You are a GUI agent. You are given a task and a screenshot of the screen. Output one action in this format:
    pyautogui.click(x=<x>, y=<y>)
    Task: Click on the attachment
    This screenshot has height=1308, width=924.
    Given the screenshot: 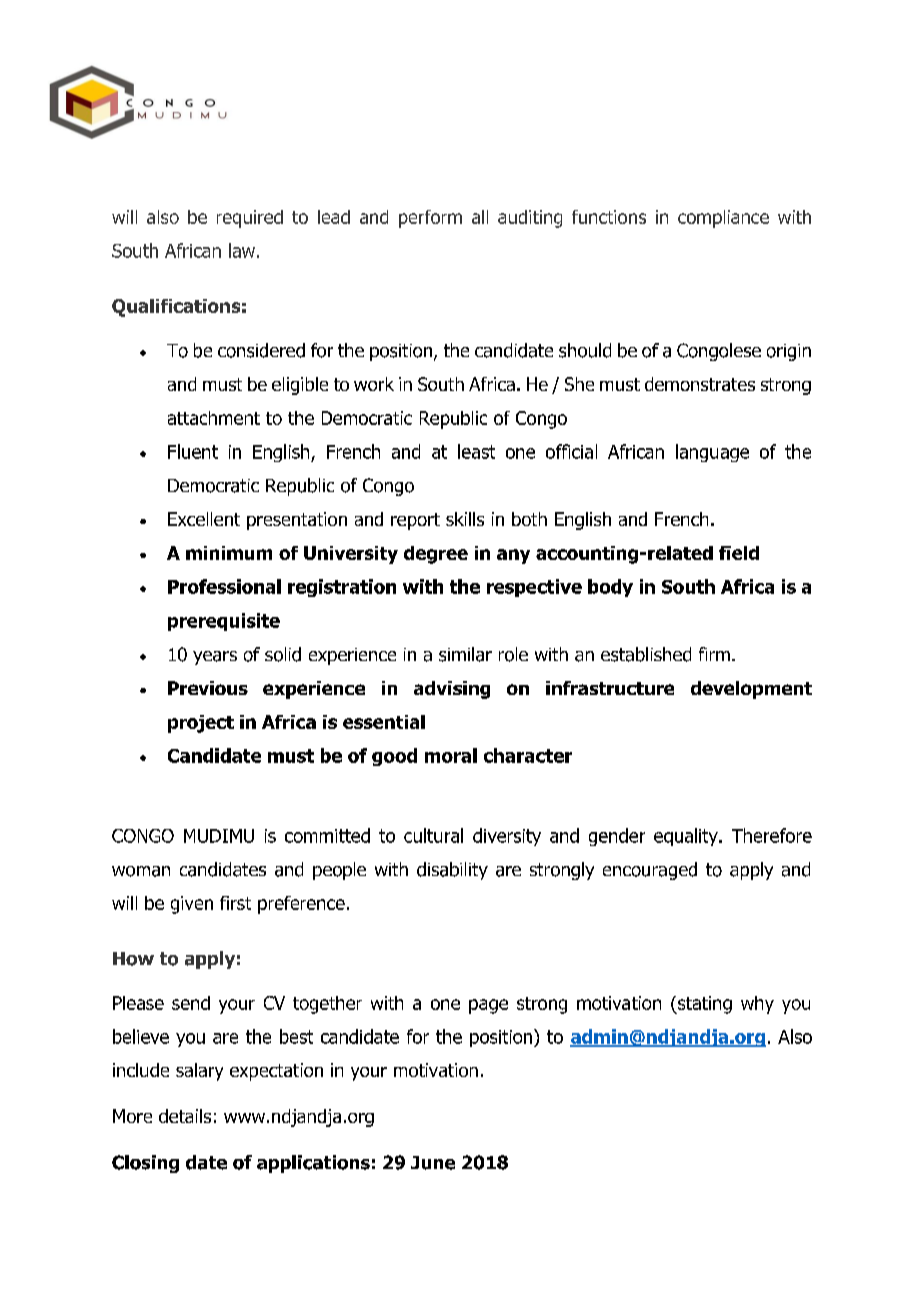 What is the action you would take?
    pyautogui.click(x=214, y=418)
